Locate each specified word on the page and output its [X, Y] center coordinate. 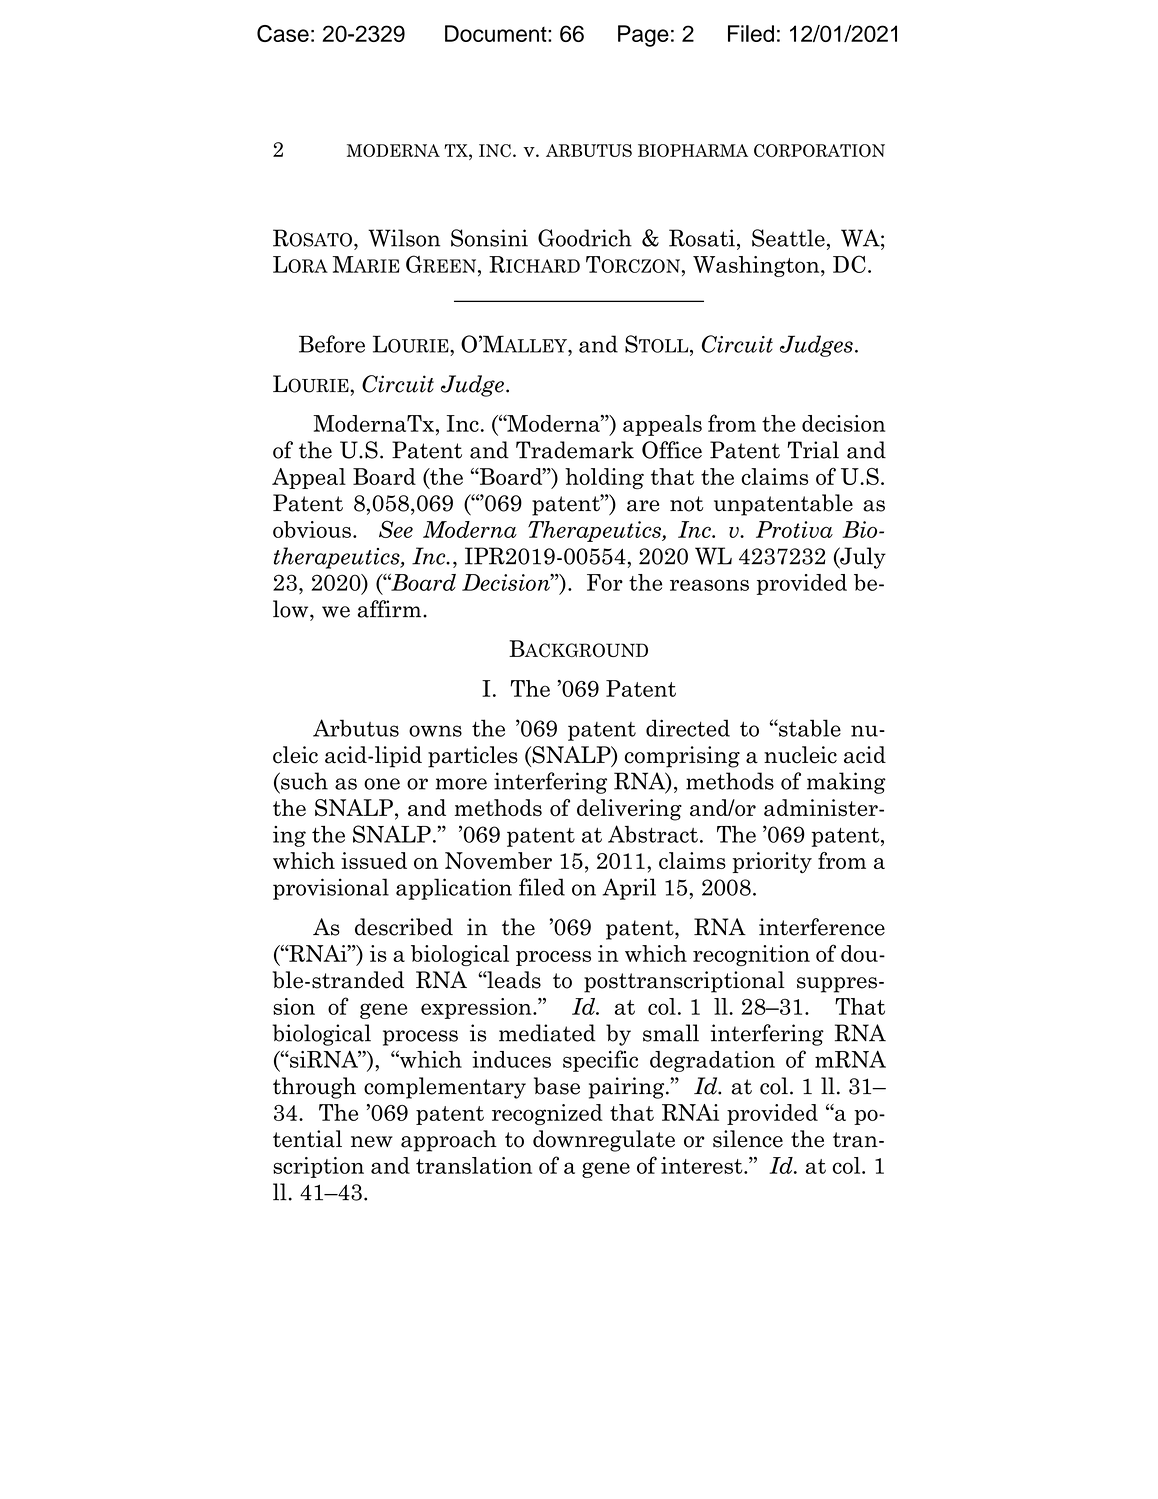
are [643, 506]
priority [772, 863]
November [498, 860]
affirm [391, 609]
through [314, 1088]
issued [374, 860]
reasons [709, 585]
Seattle [788, 238]
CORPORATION [819, 150]
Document [497, 33]
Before [332, 344]
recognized [547, 1114]
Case [283, 33]
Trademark [575, 450]
